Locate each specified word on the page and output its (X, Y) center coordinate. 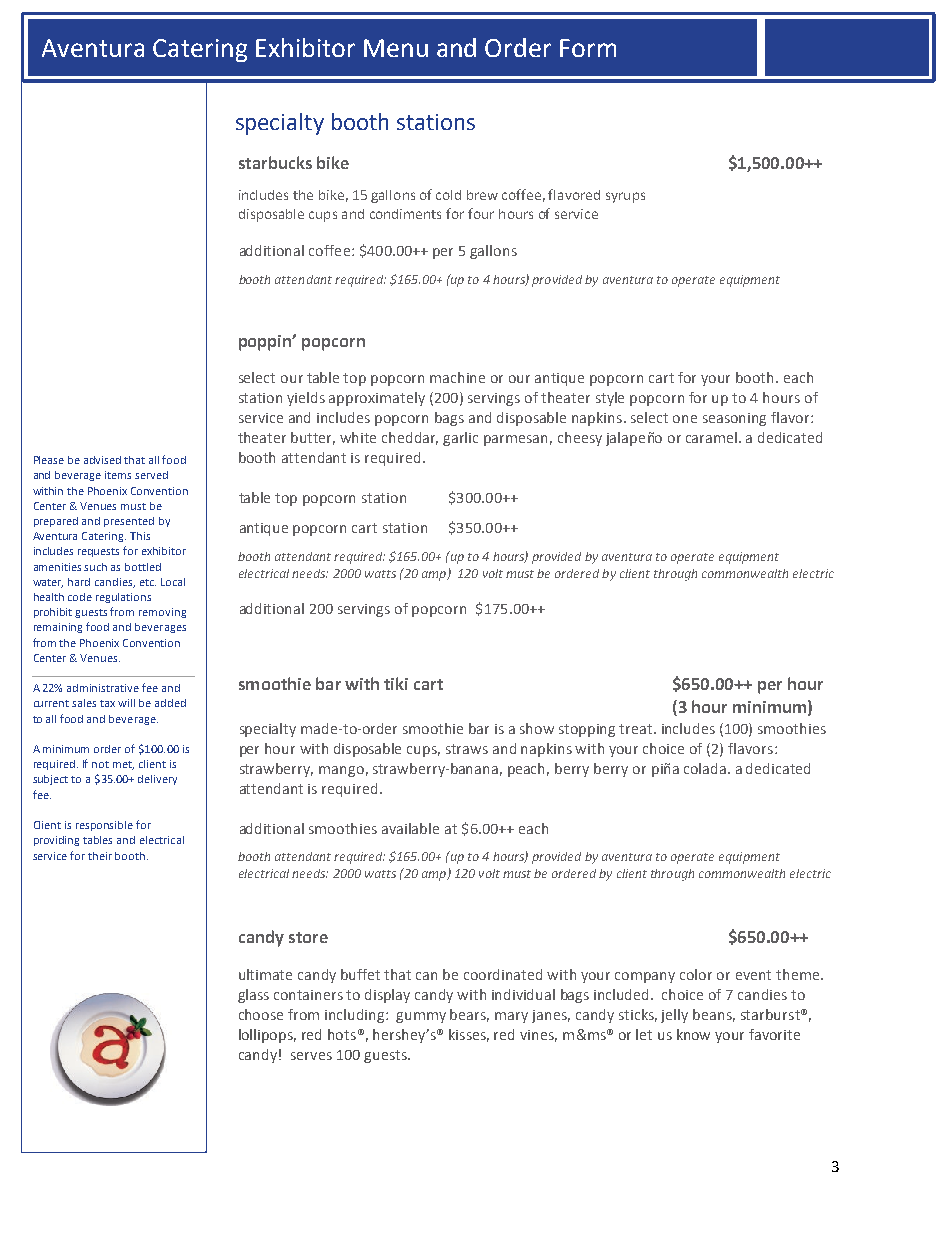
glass (253, 996)
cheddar (410, 438)
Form (588, 48)
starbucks (275, 162)
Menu (396, 48)
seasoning (734, 419)
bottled (143, 567)
